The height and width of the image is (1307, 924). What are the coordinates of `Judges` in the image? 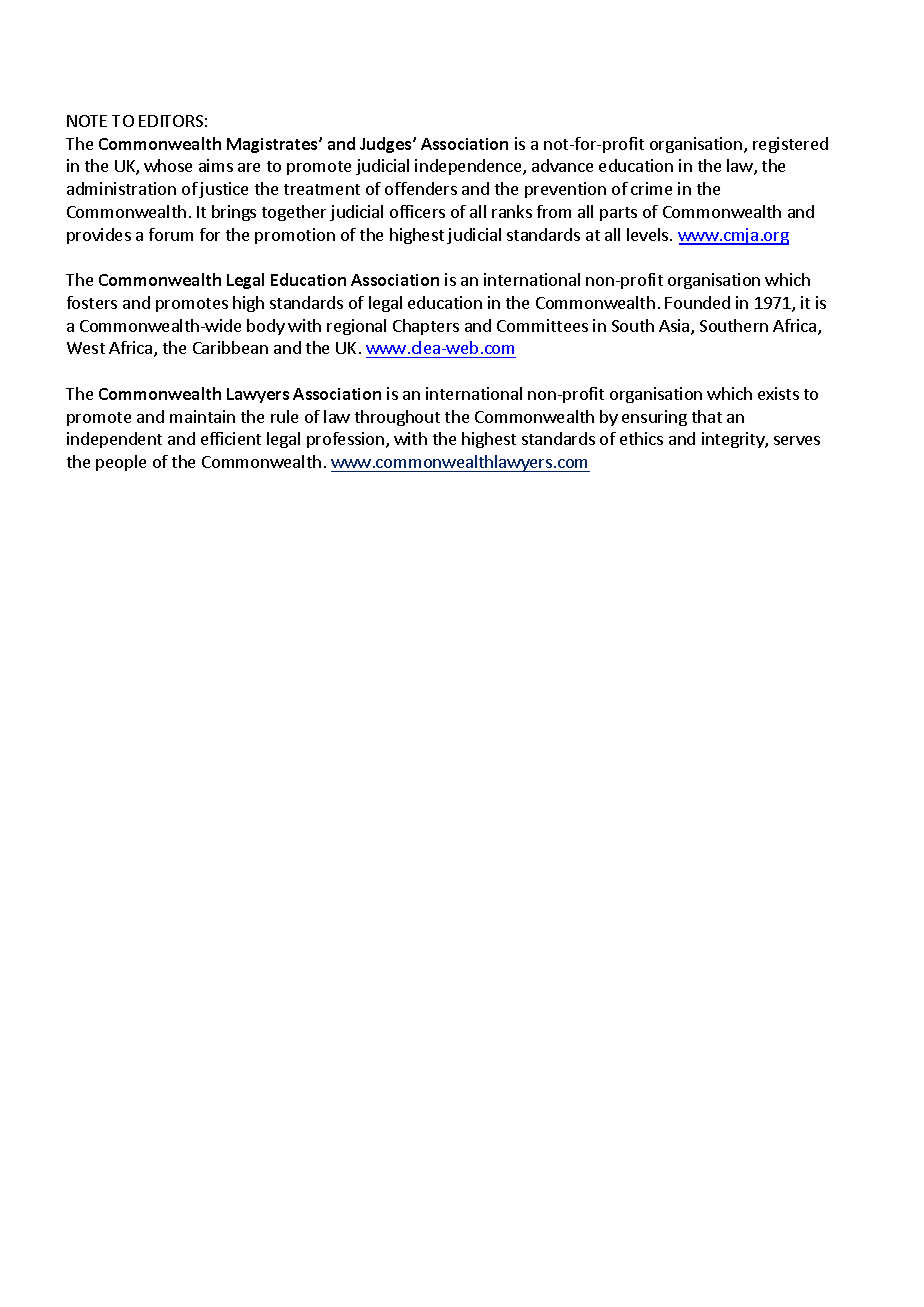 It's located at (387, 145).
